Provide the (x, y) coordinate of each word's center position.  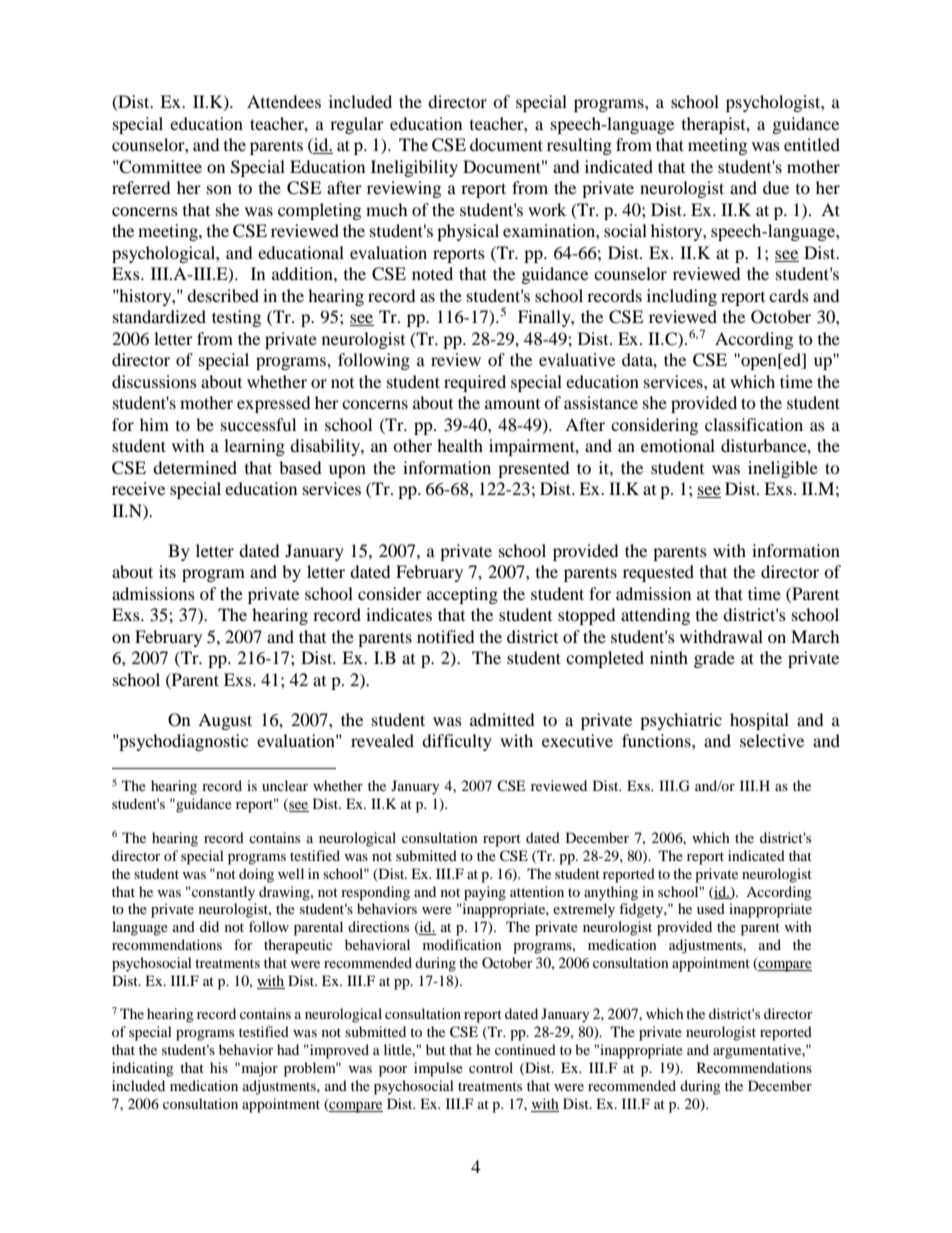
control (491, 1067)
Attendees (284, 101)
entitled (812, 144)
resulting (579, 146)
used (711, 908)
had (288, 1049)
